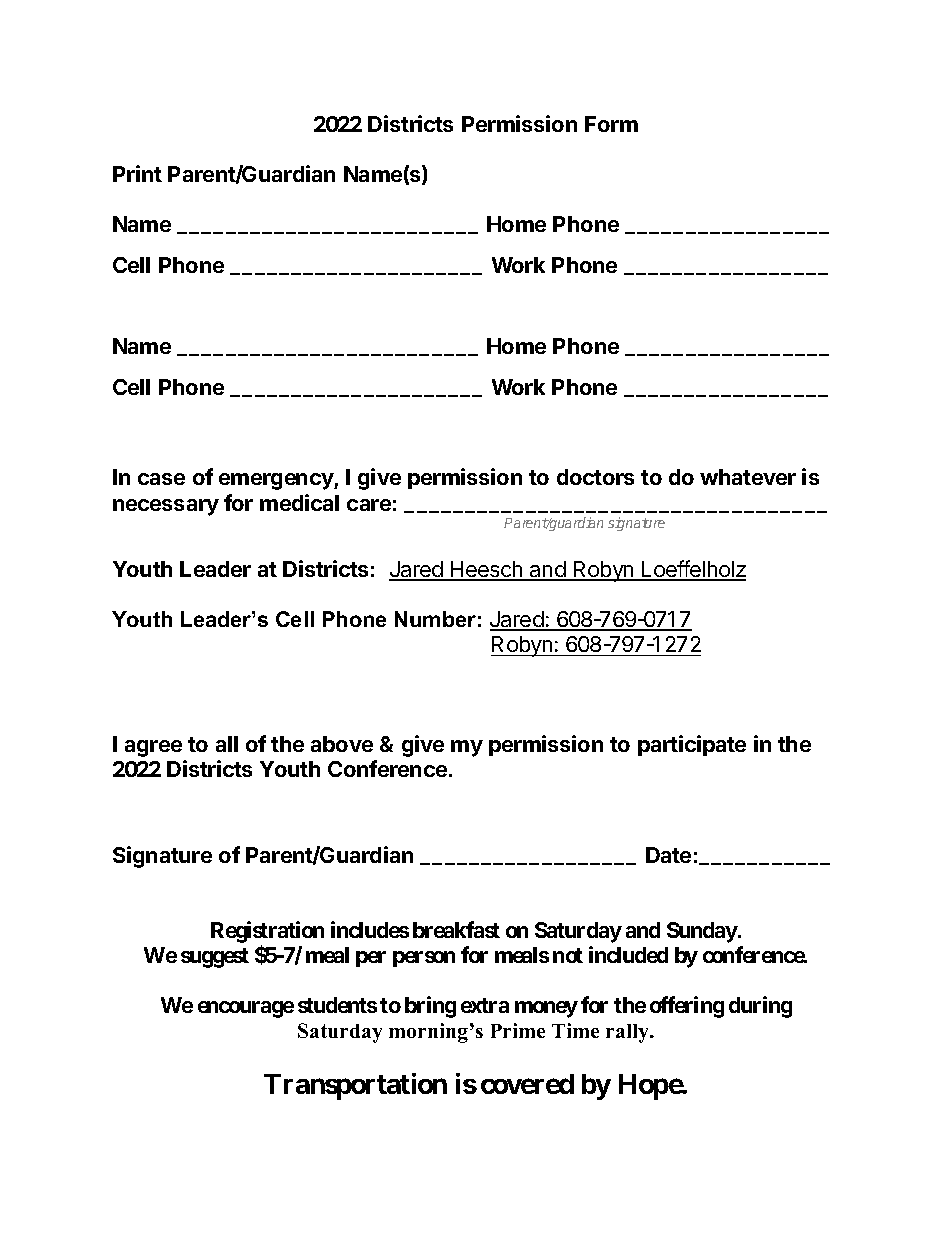  I want to click on agree, so click(153, 748).
